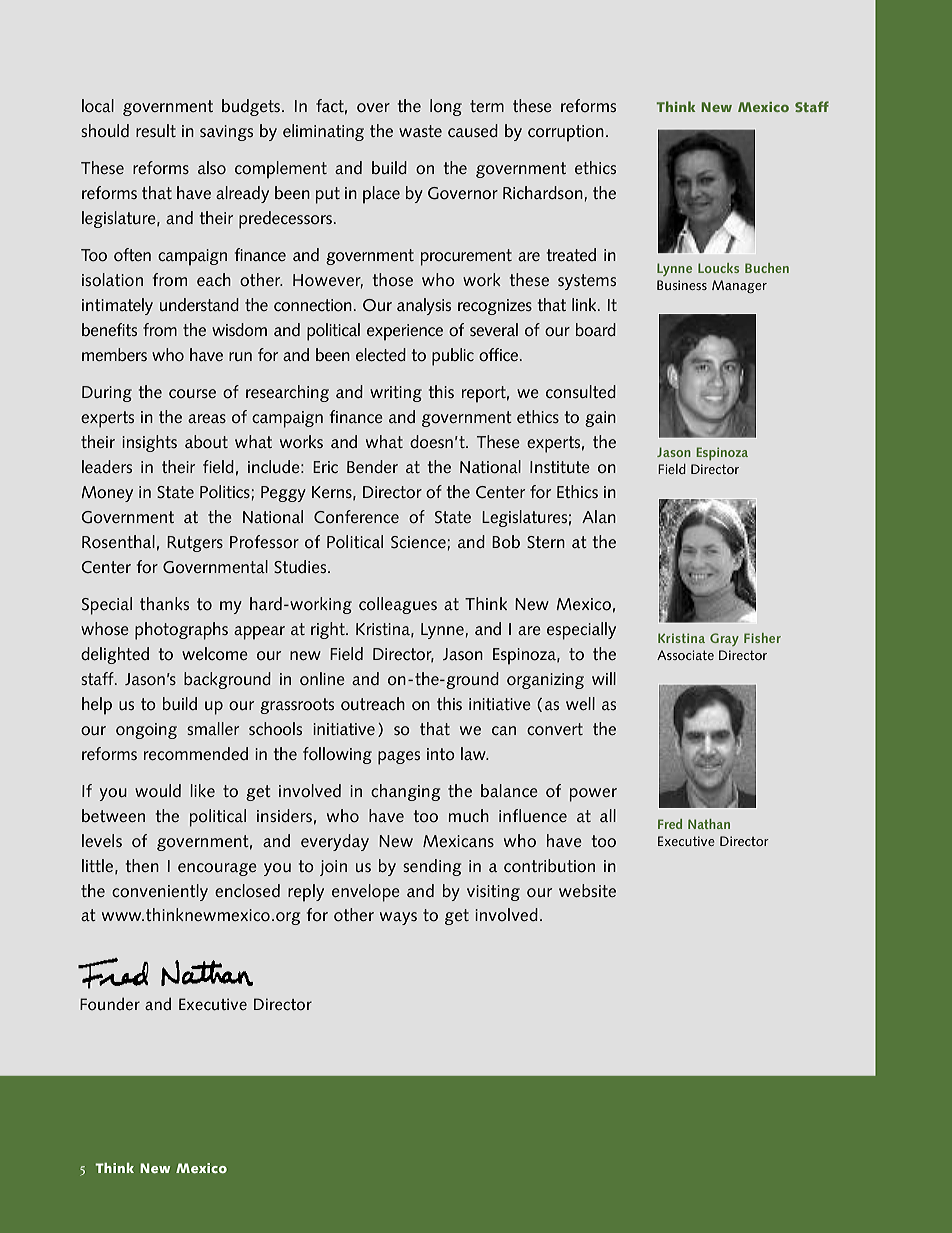 This document has width=952, height=1233. Describe the element at coordinates (398, 918) in the document. I see `ways` at that location.
